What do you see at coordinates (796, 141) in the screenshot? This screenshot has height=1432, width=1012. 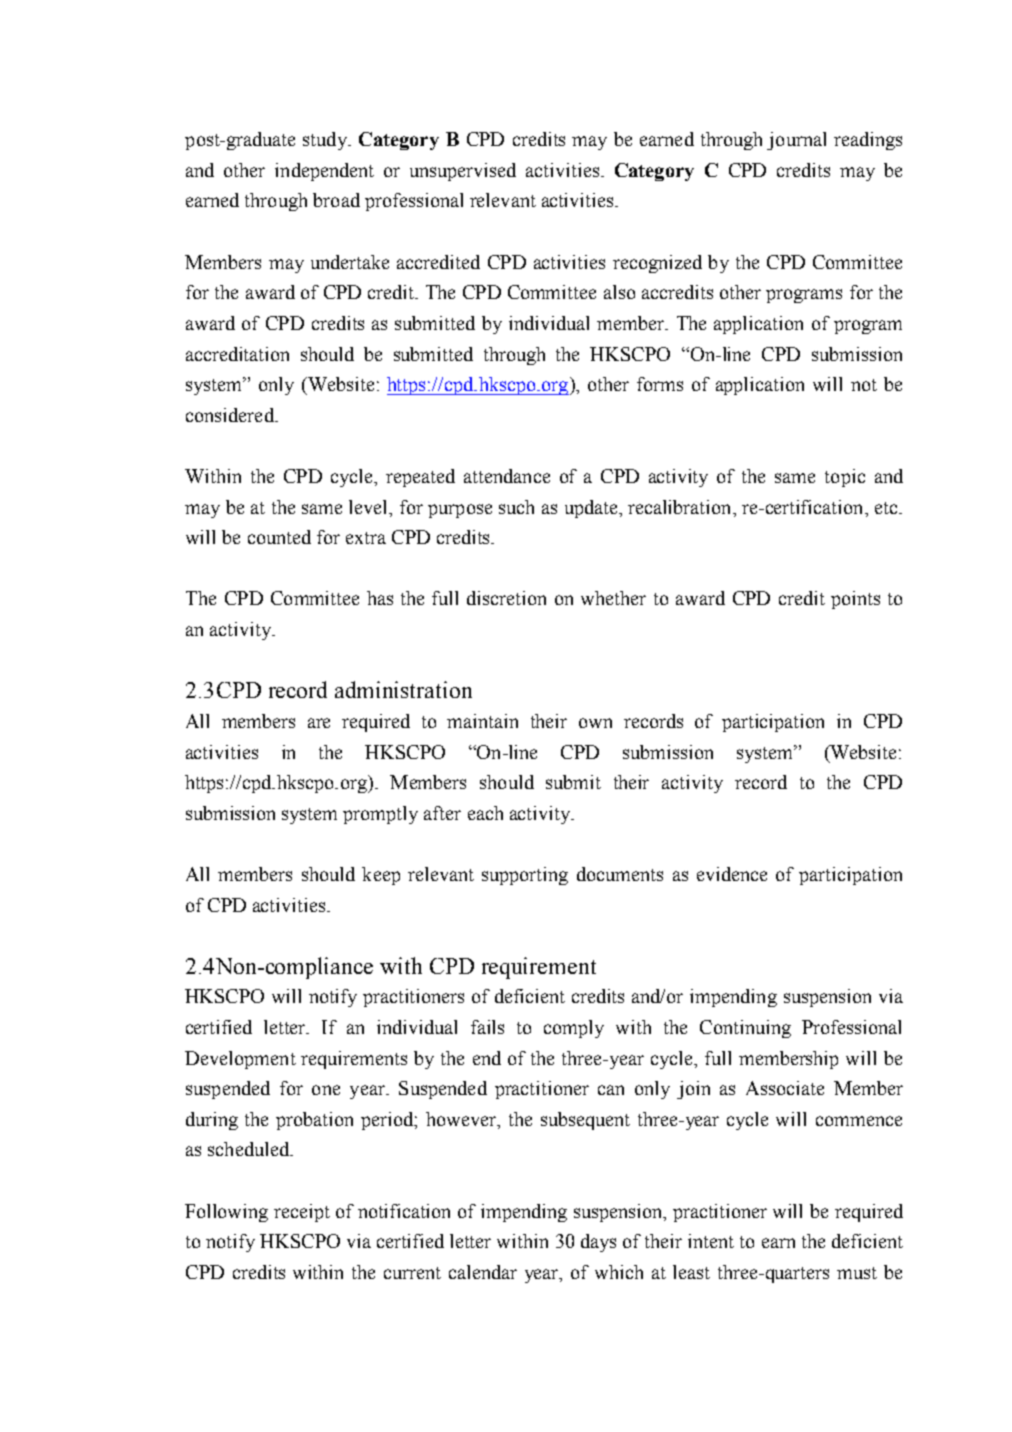 I see `journal` at bounding box center [796, 141].
